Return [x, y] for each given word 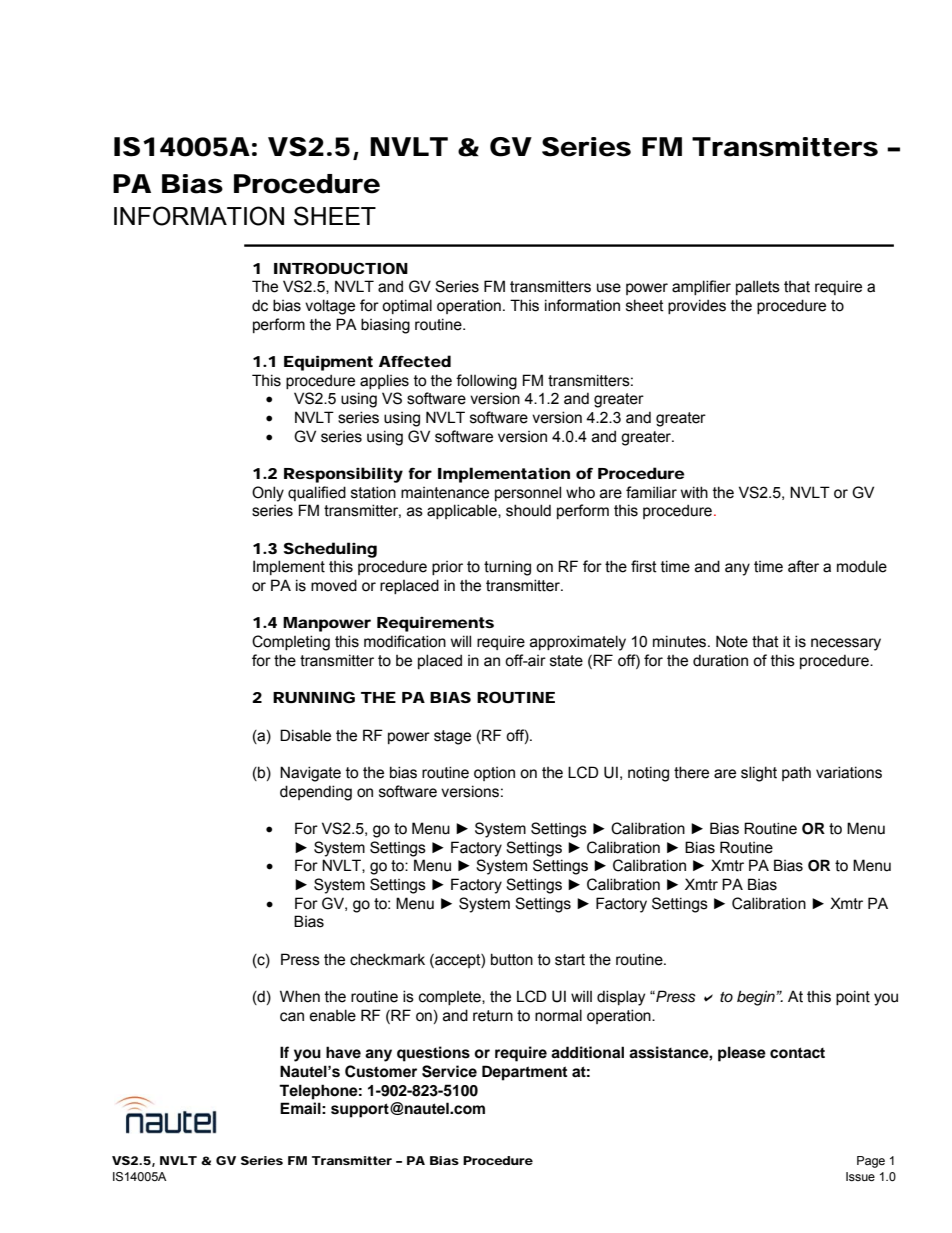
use [609, 288]
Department [524, 1073]
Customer [381, 1071]
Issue [860, 1176]
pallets [758, 287]
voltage [330, 307]
